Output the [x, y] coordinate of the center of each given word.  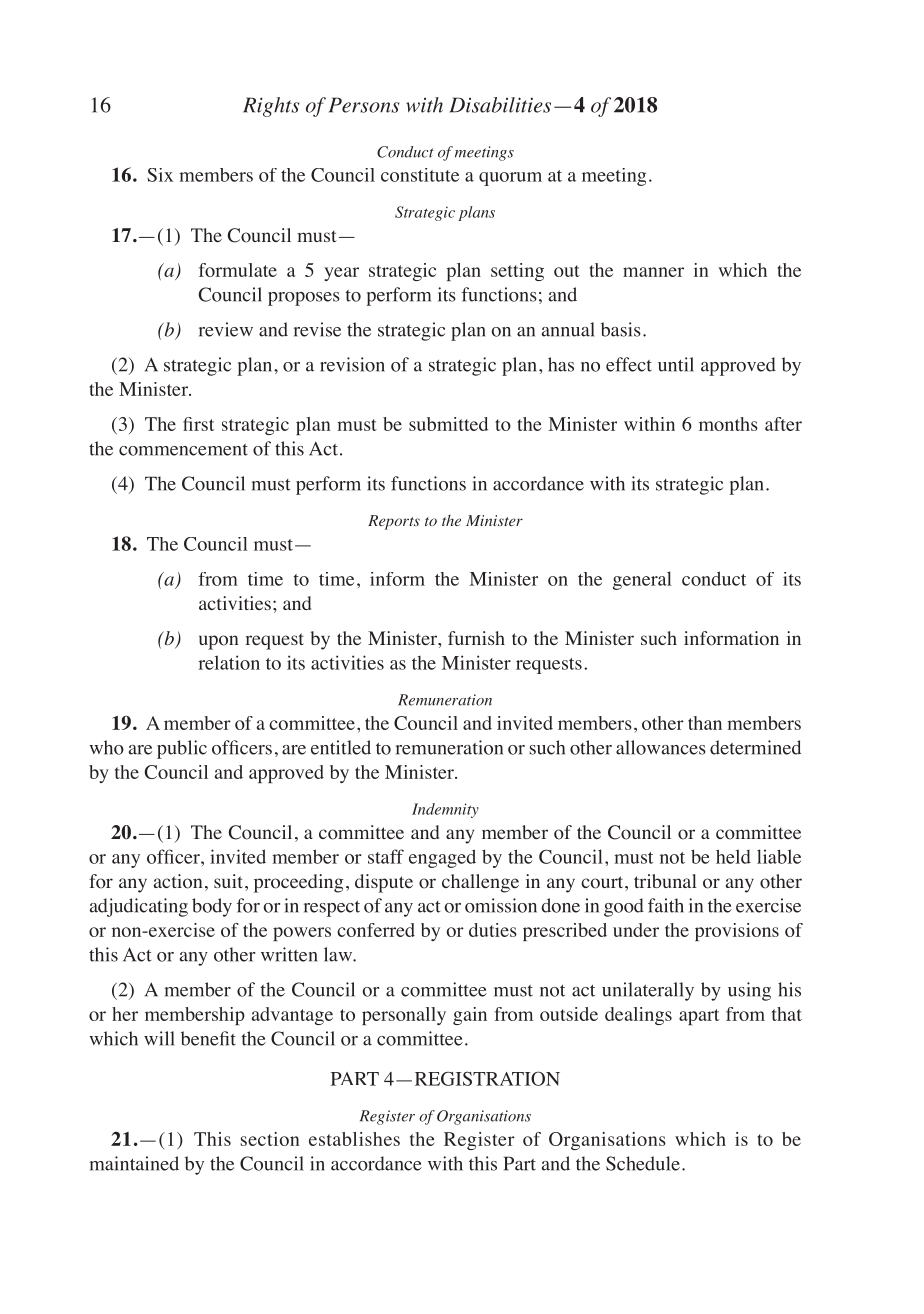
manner [653, 272]
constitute [420, 175]
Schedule [643, 1163]
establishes [354, 1139]
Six [160, 175]
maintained [134, 1163]
